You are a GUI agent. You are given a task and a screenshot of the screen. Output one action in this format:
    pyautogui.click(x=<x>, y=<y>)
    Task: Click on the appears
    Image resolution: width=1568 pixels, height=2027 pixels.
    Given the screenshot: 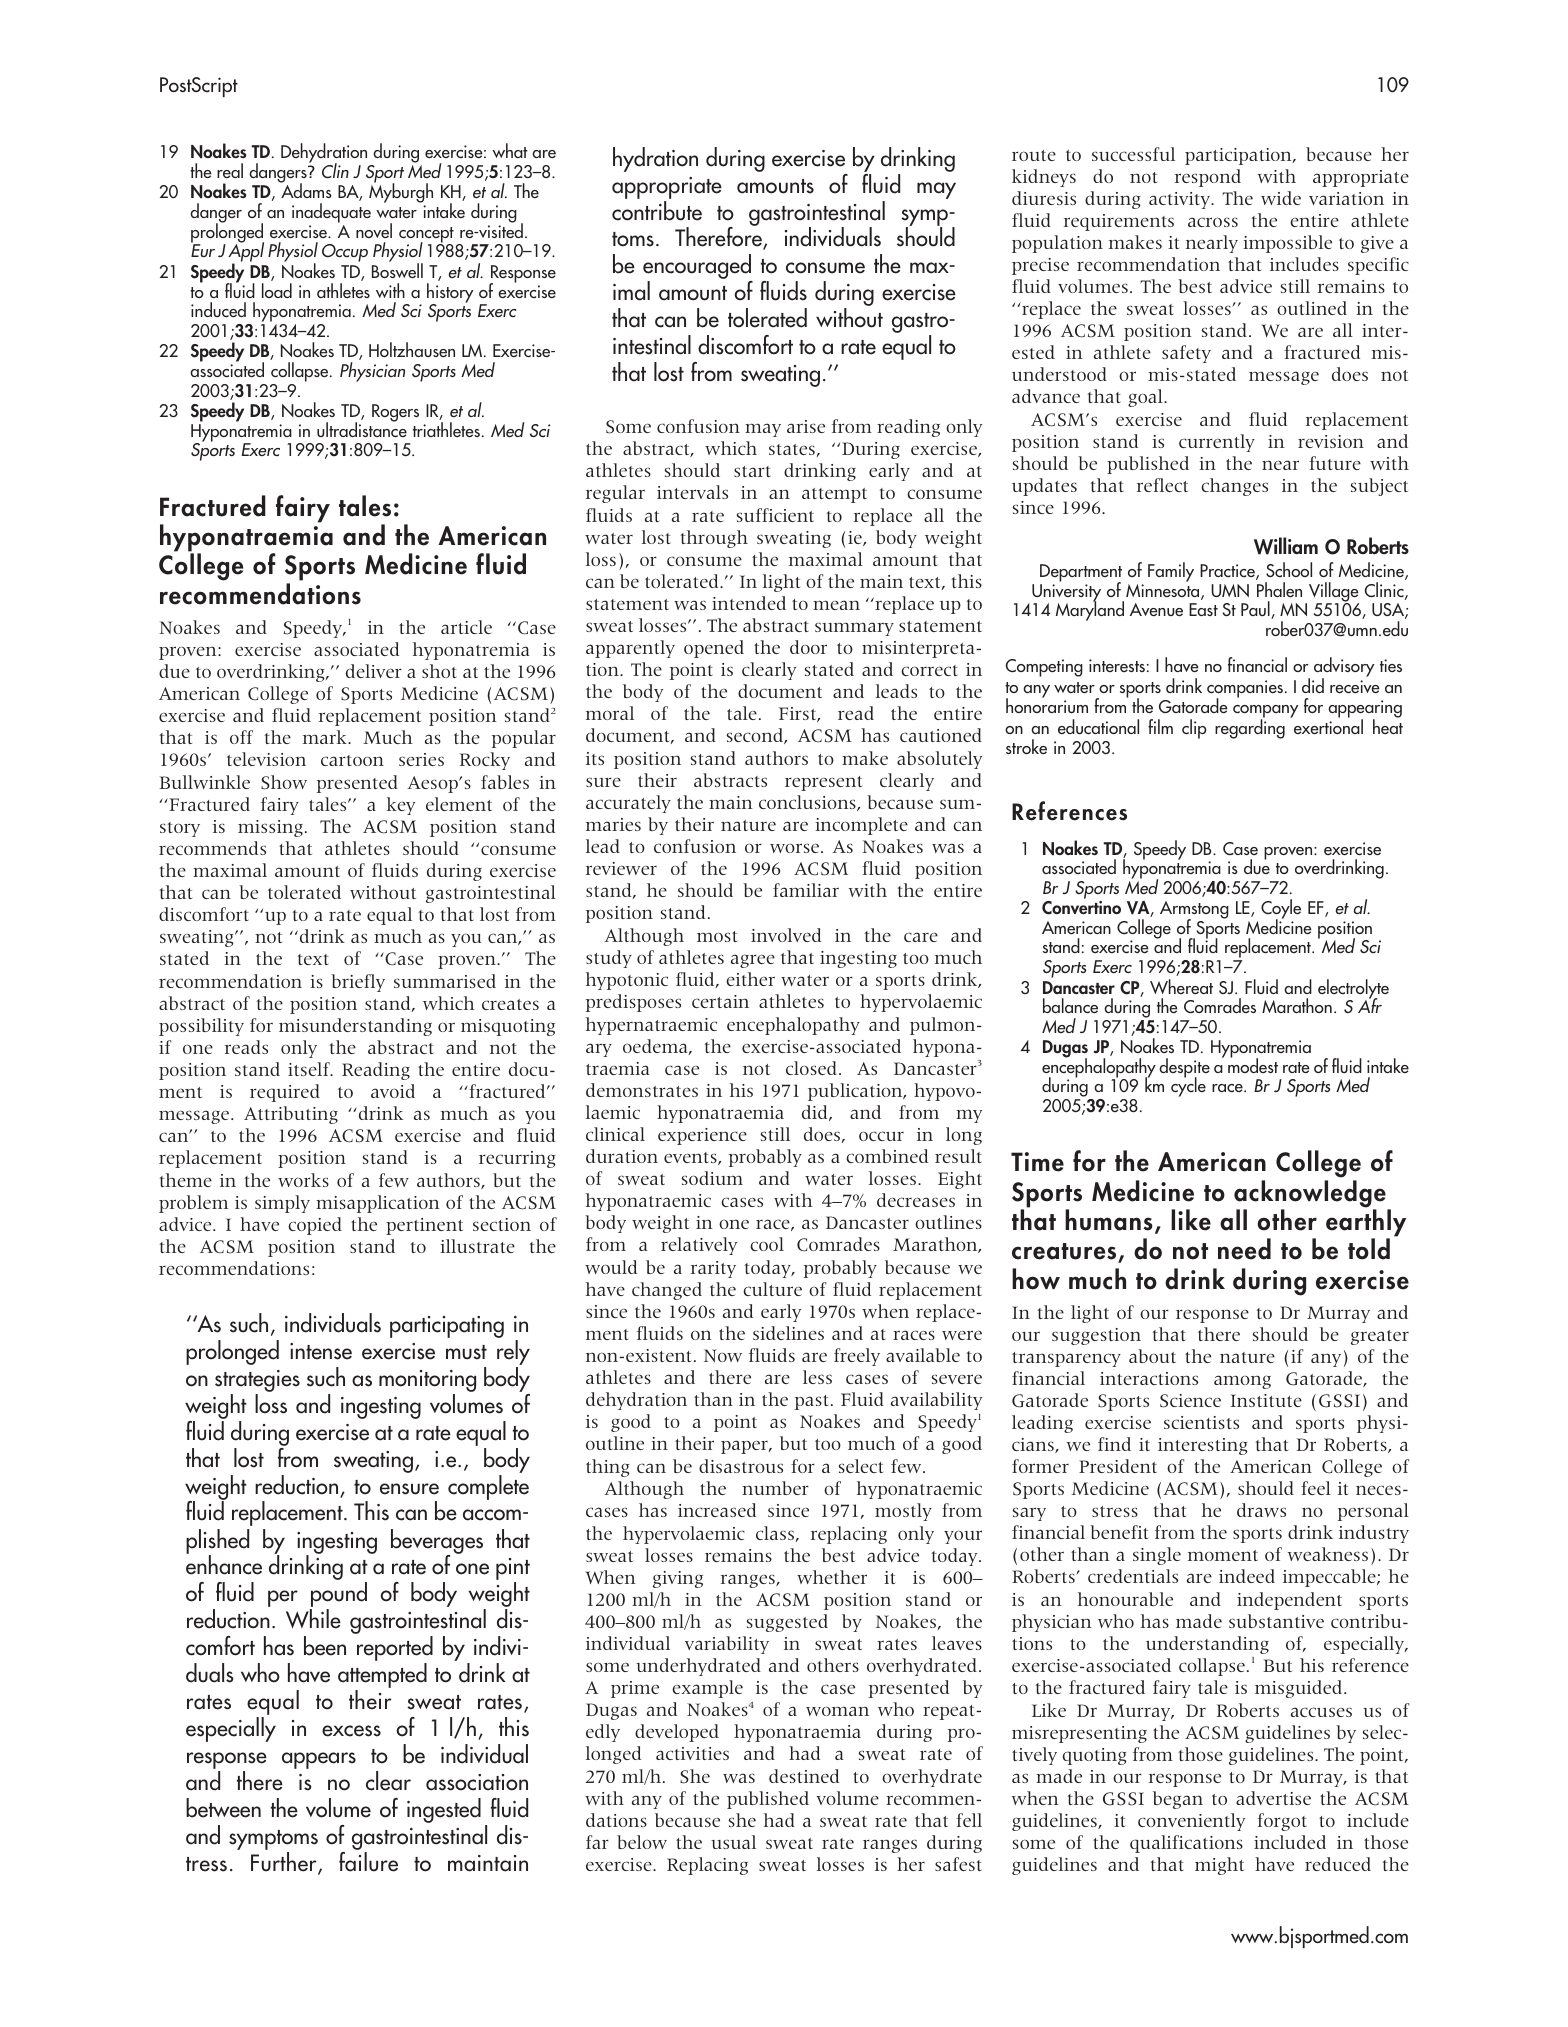 What is the action you would take?
    pyautogui.click(x=319, y=1760)
